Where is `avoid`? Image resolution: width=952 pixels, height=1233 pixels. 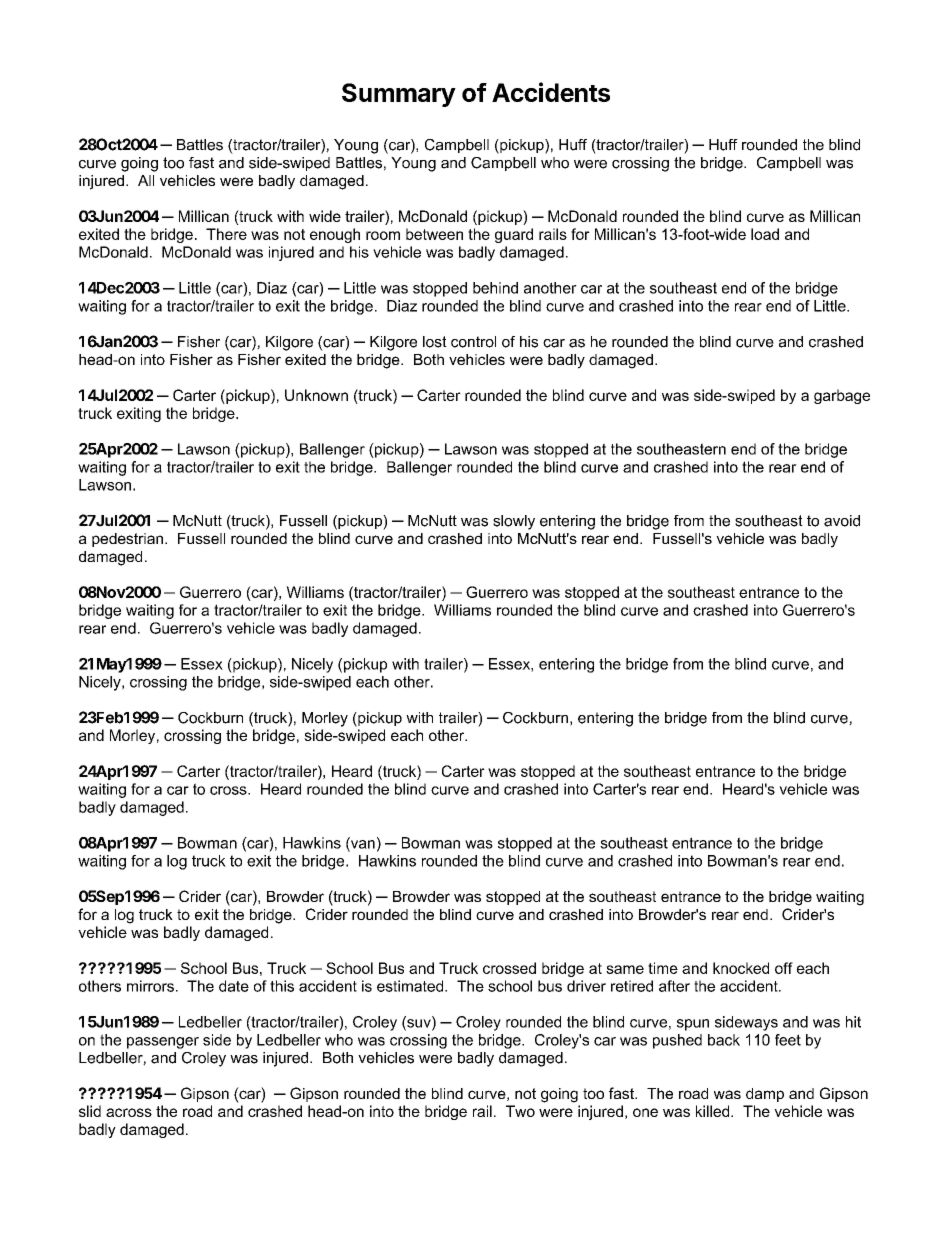
avoid is located at coordinates (842, 521).
